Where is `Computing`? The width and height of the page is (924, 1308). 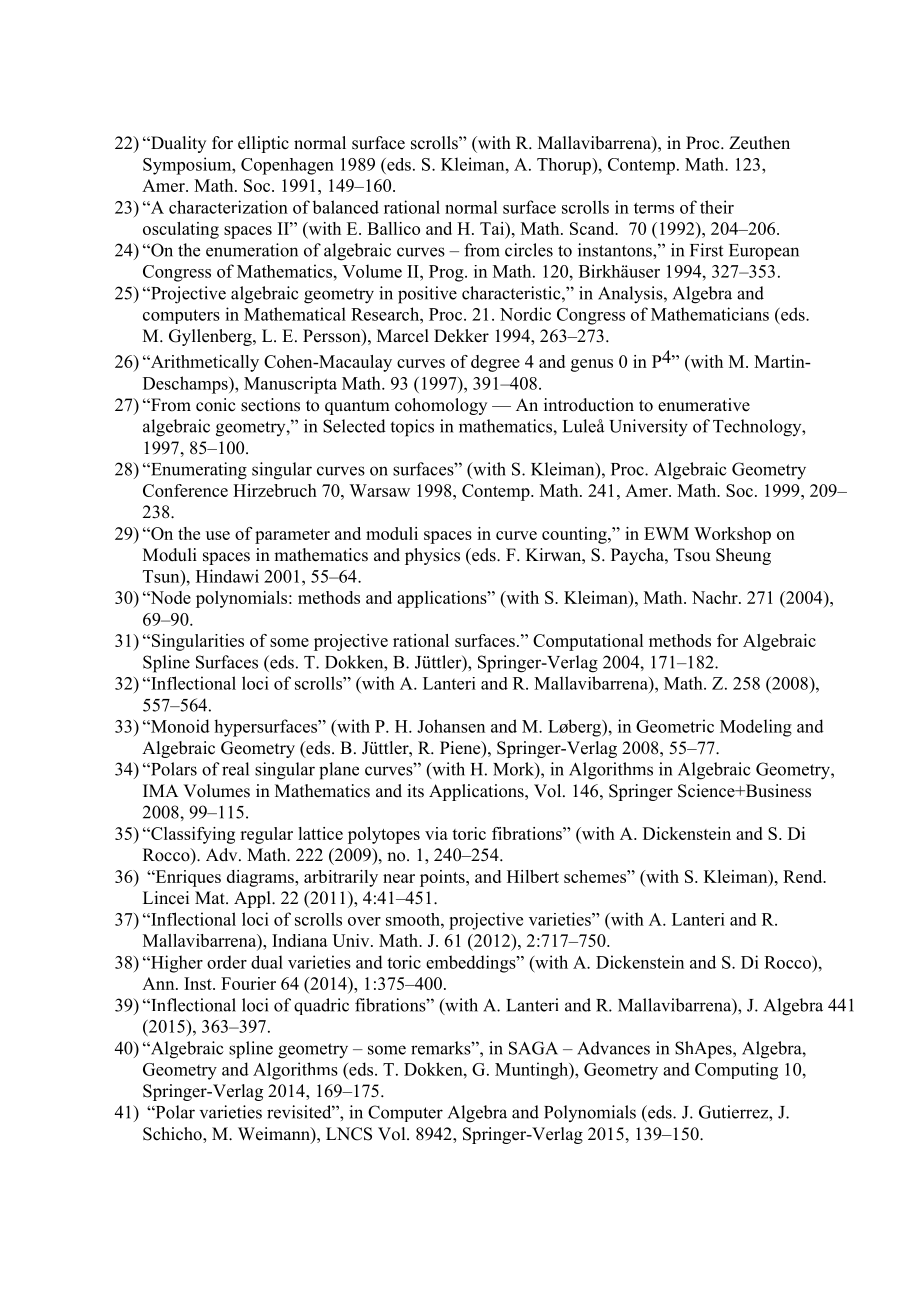 Computing is located at coordinates (736, 1071).
